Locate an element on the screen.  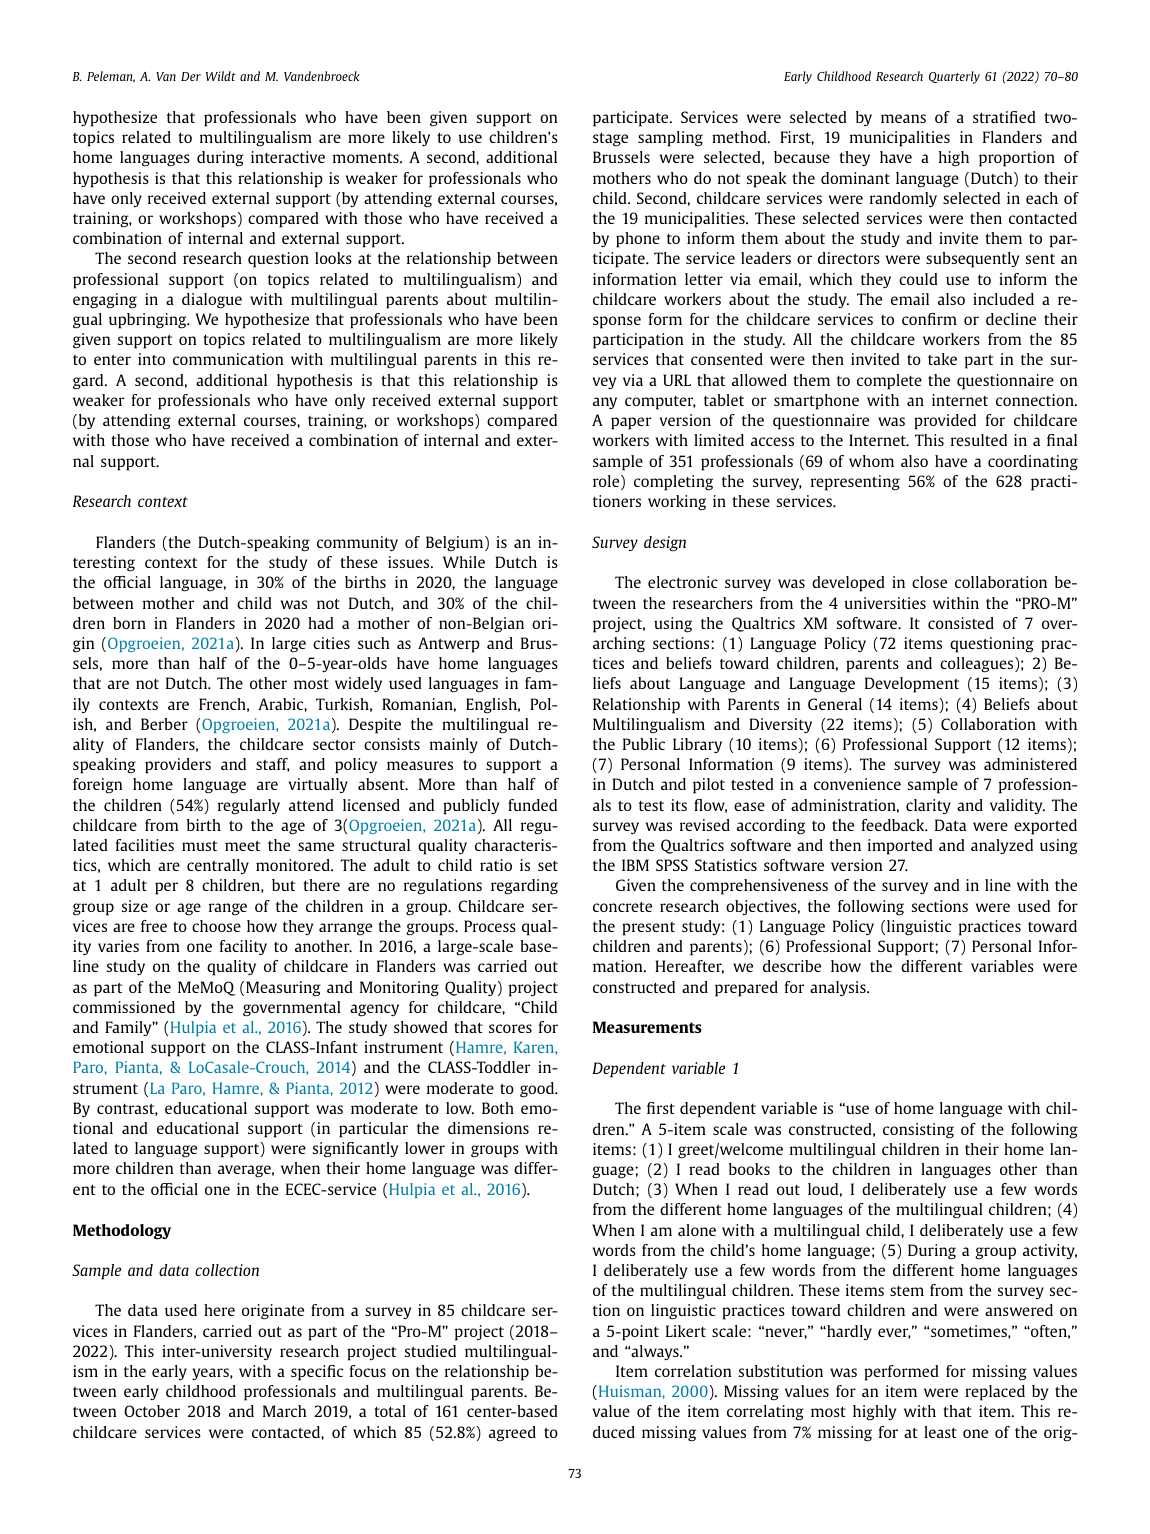
because is located at coordinates (802, 157).
